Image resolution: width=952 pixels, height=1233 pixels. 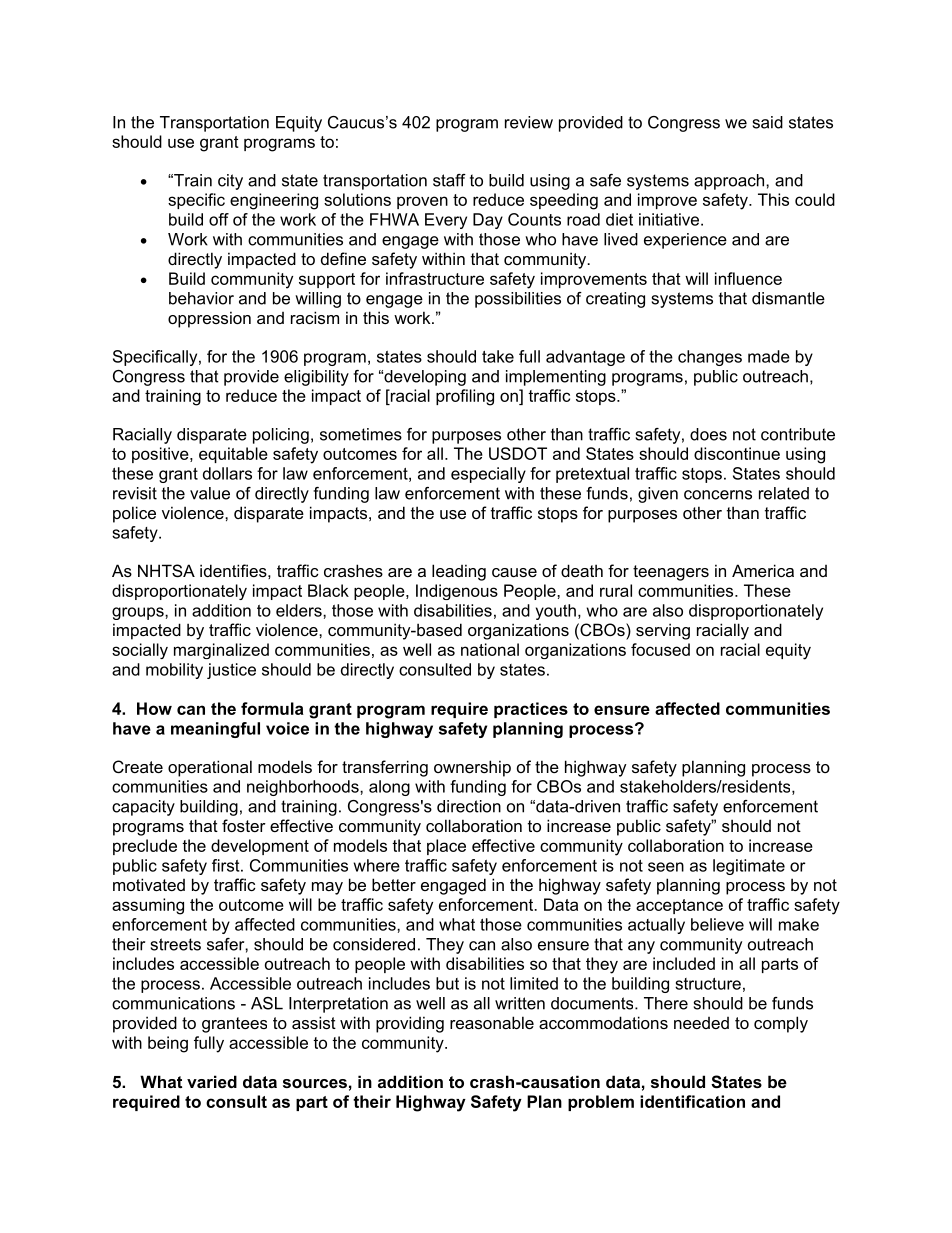 I want to click on place, so click(x=446, y=847).
